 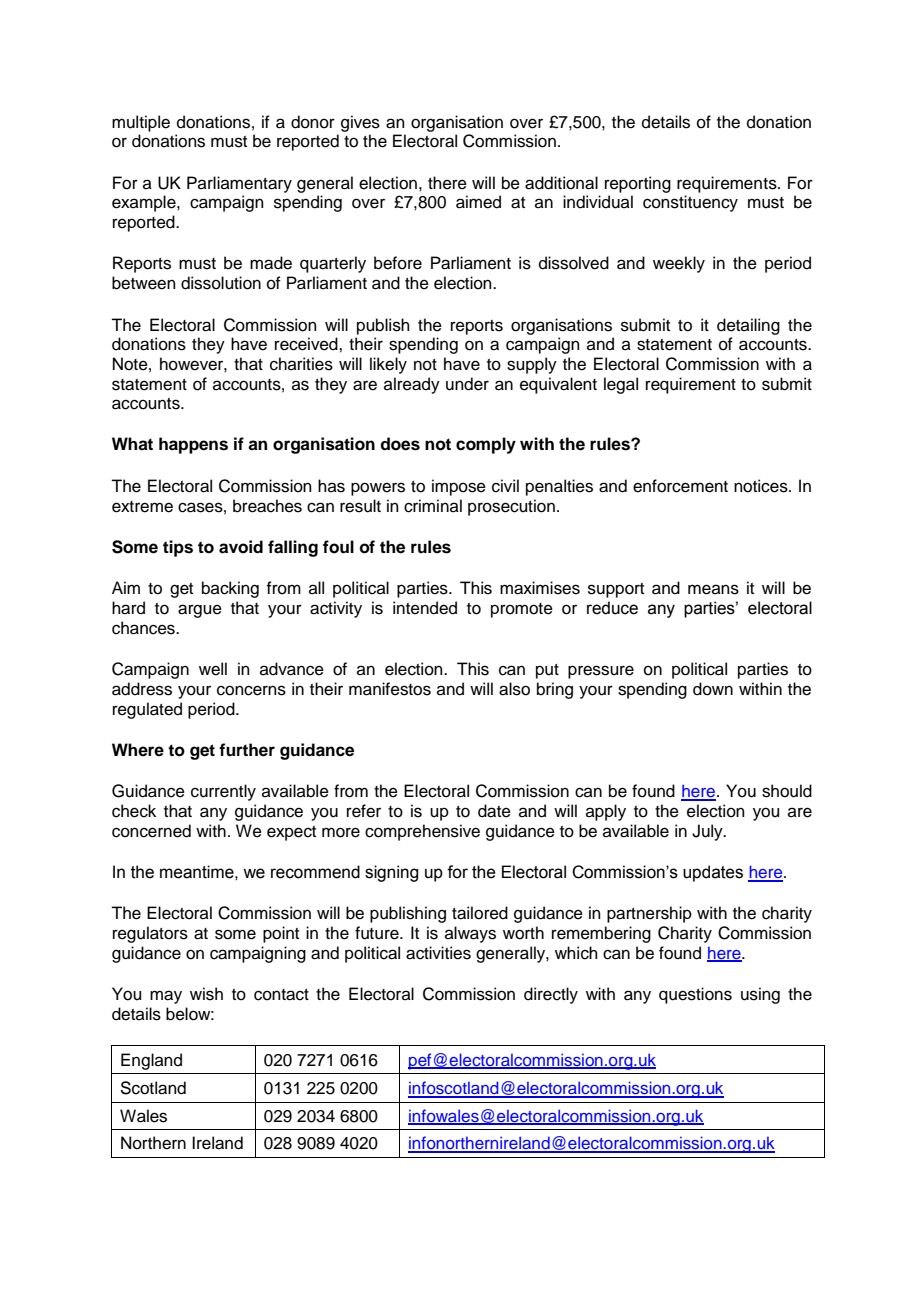 I want to click on wish, so click(x=206, y=994).
